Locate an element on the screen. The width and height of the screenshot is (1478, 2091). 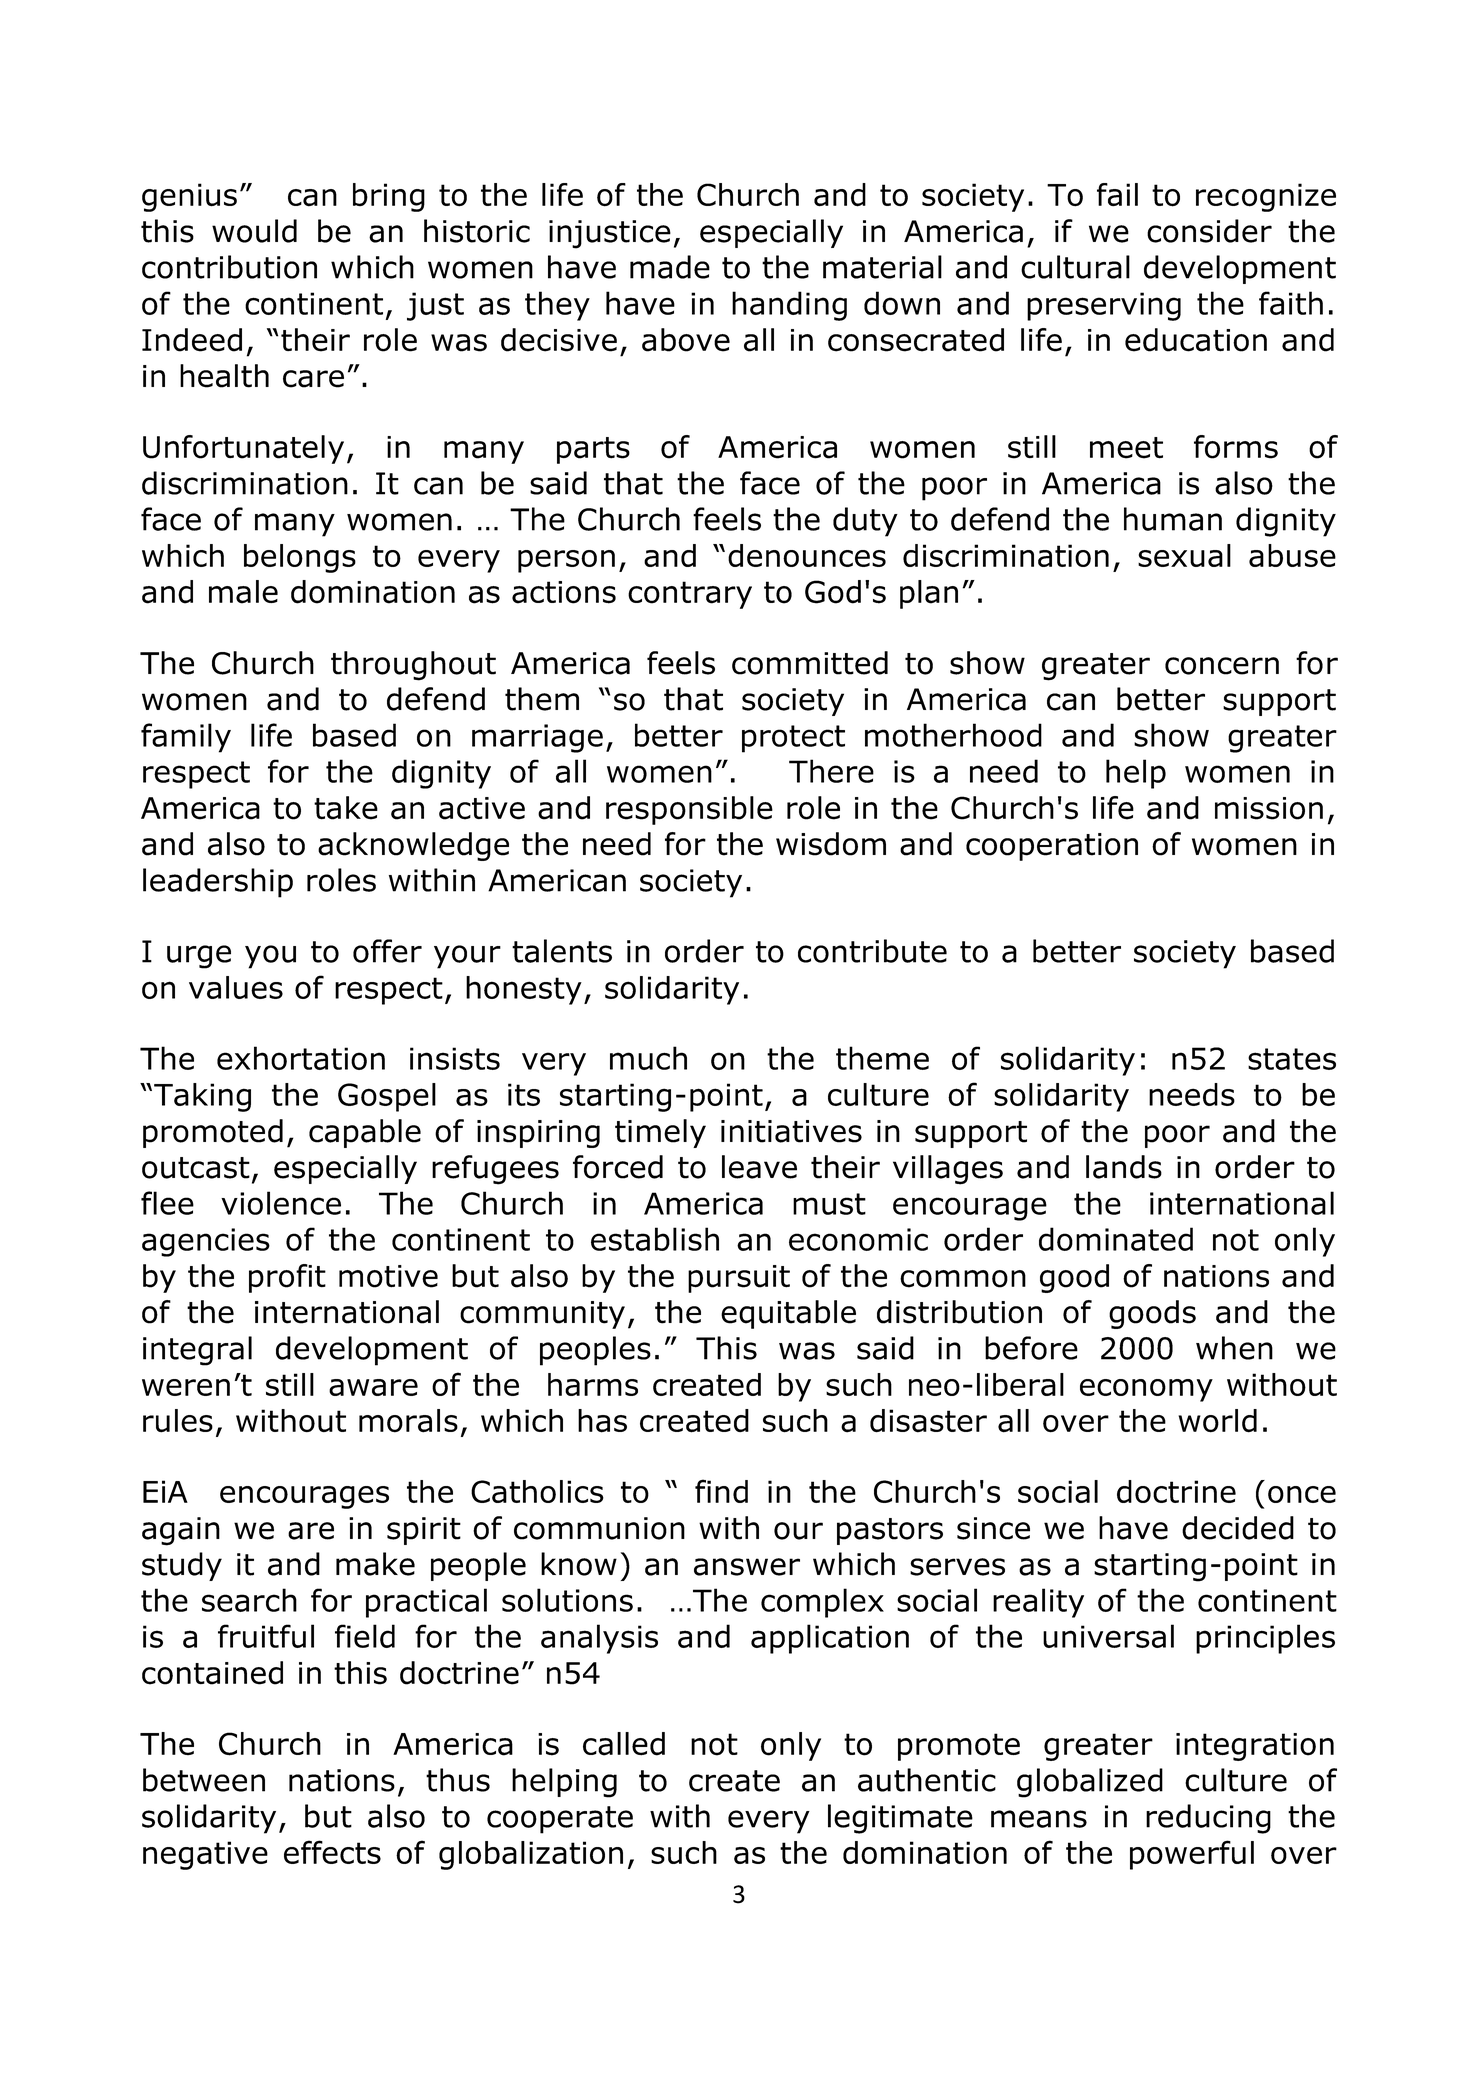
consider is located at coordinates (1209, 231).
